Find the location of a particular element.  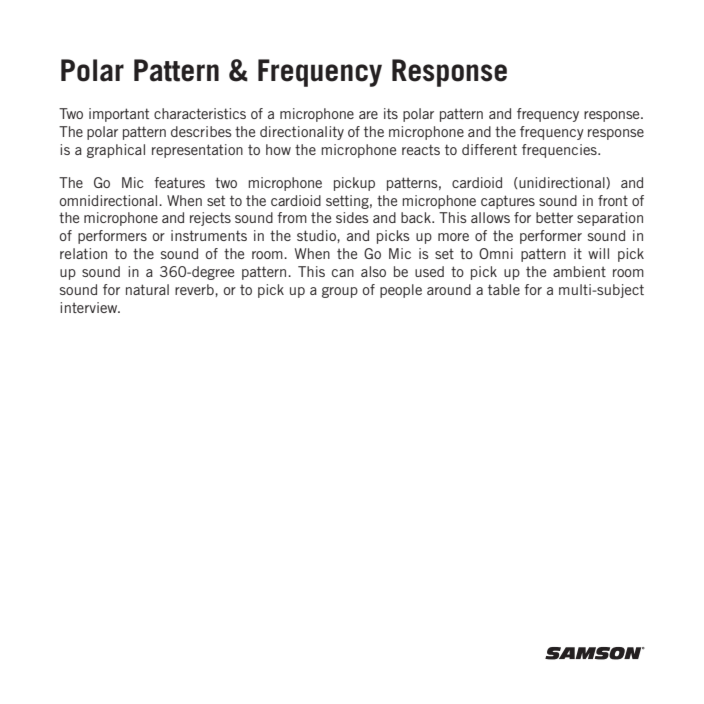

interview is located at coordinates (90, 307).
